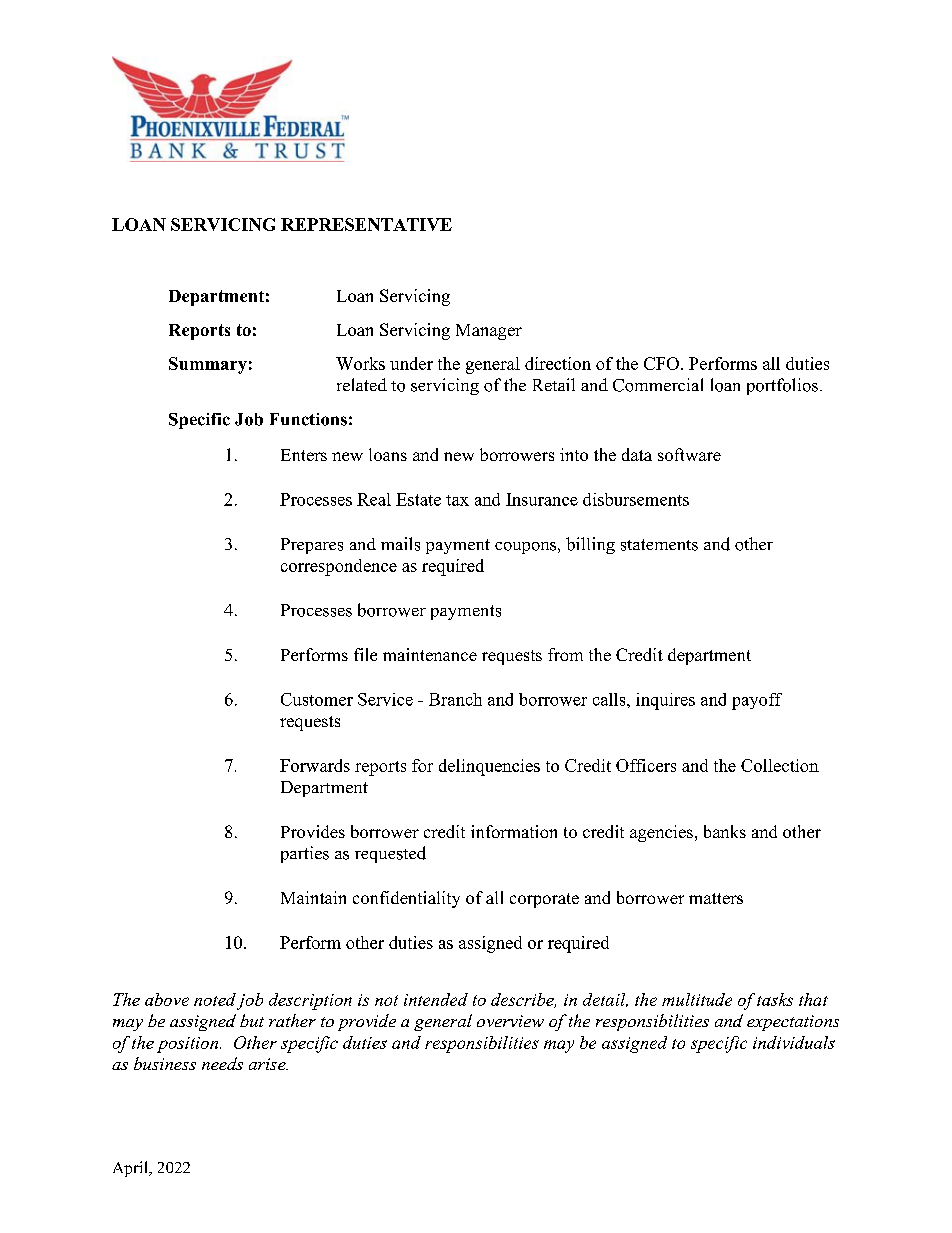 The width and height of the image is (952, 1233). I want to click on tax, so click(457, 500).
